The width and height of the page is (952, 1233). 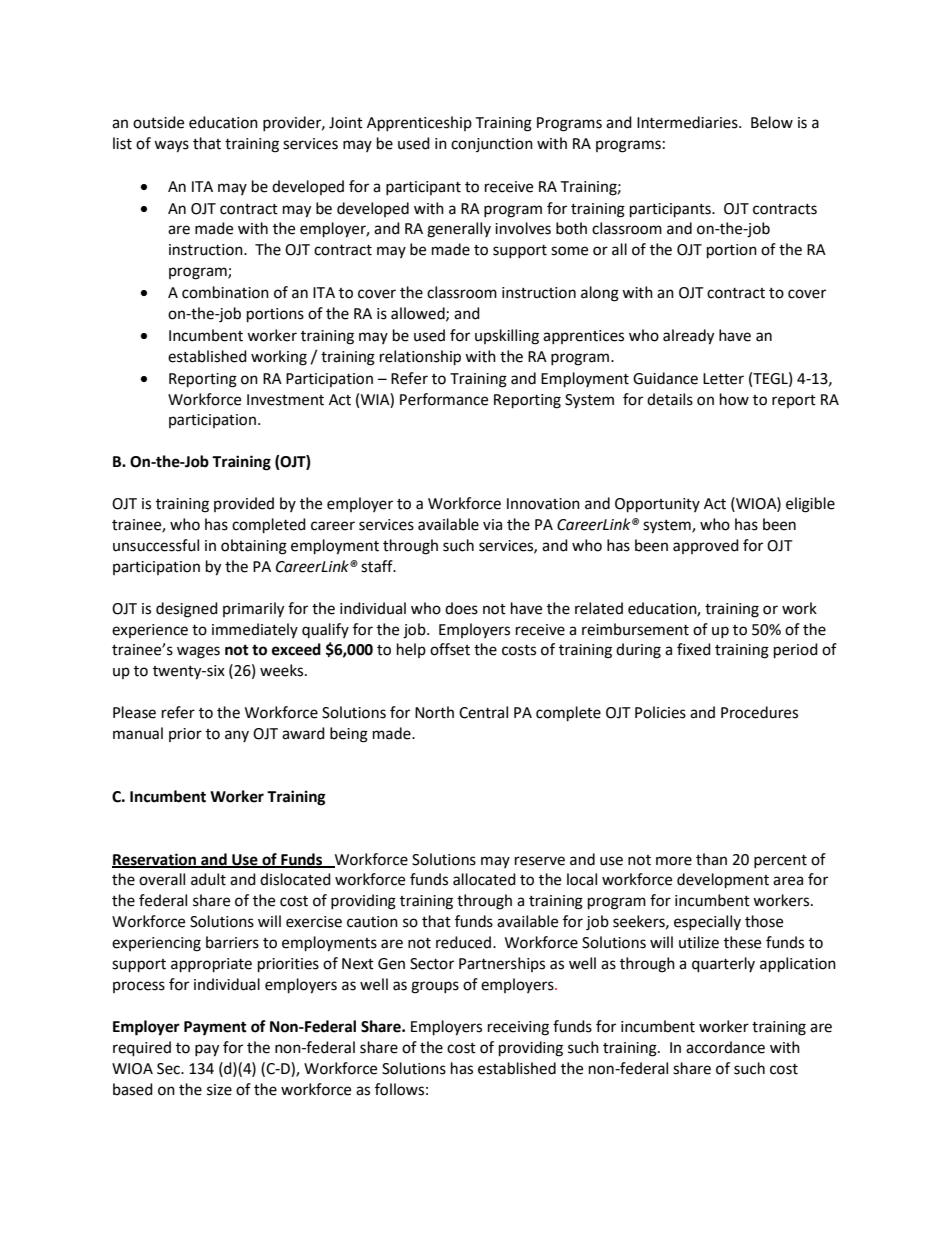 What do you see at coordinates (759, 712) in the page?
I see `Procedures` at bounding box center [759, 712].
